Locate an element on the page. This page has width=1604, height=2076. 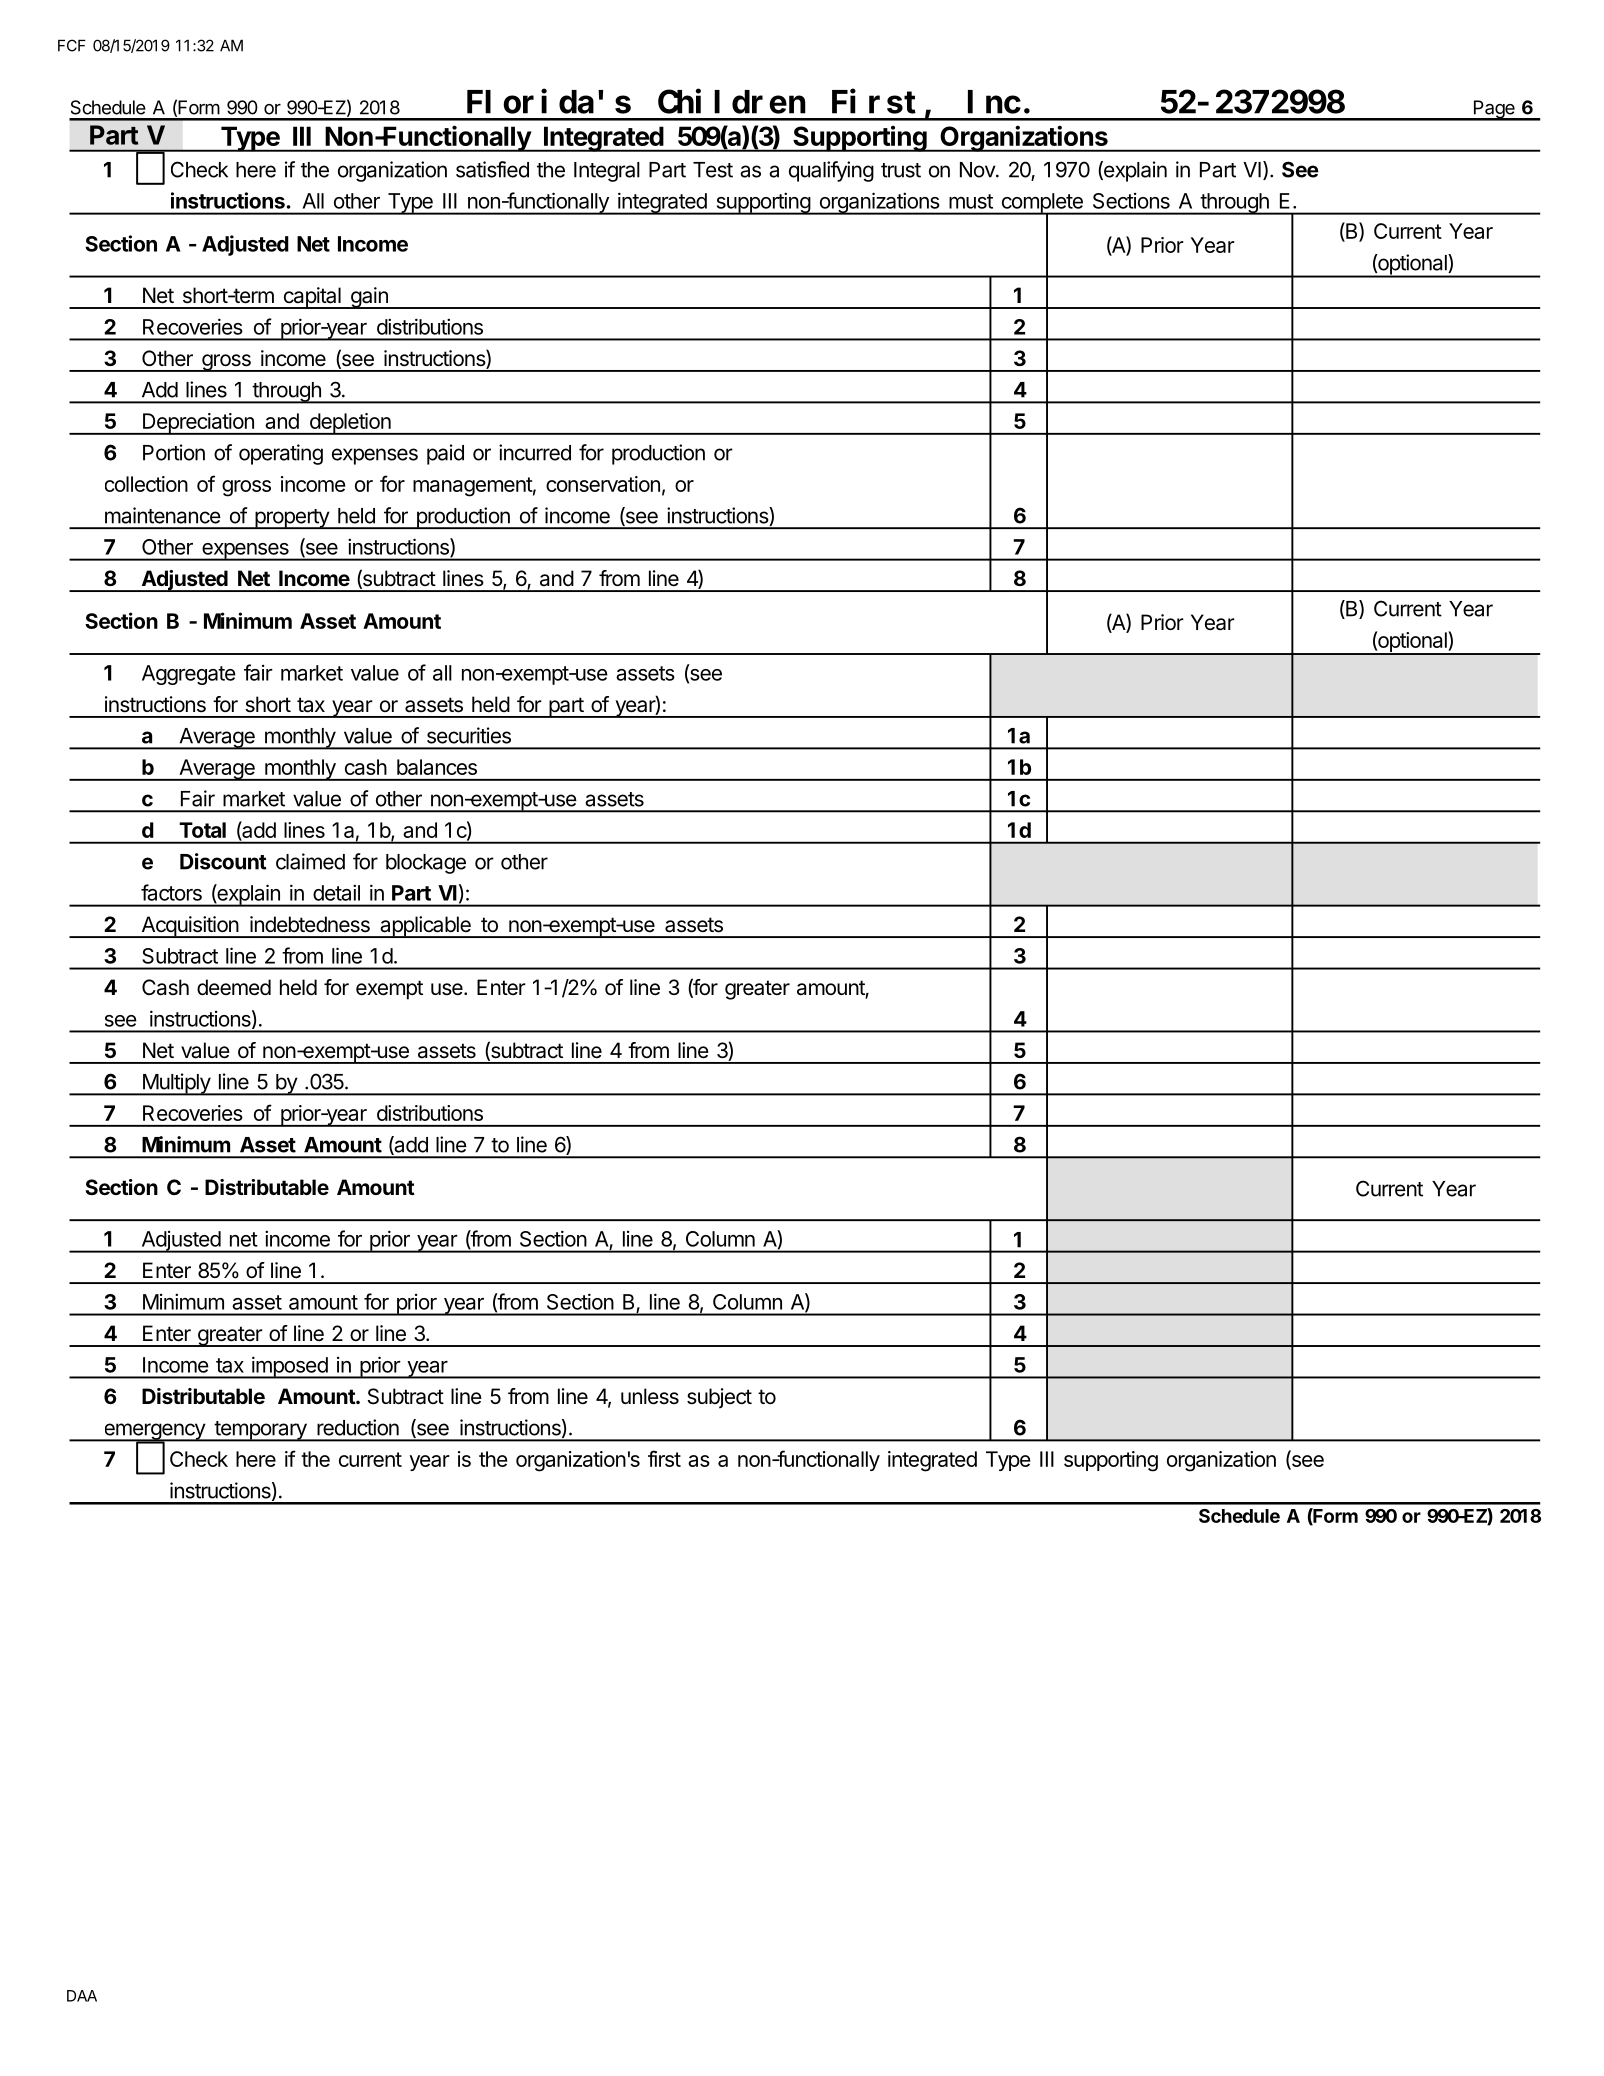
deemed is located at coordinates (234, 987).
